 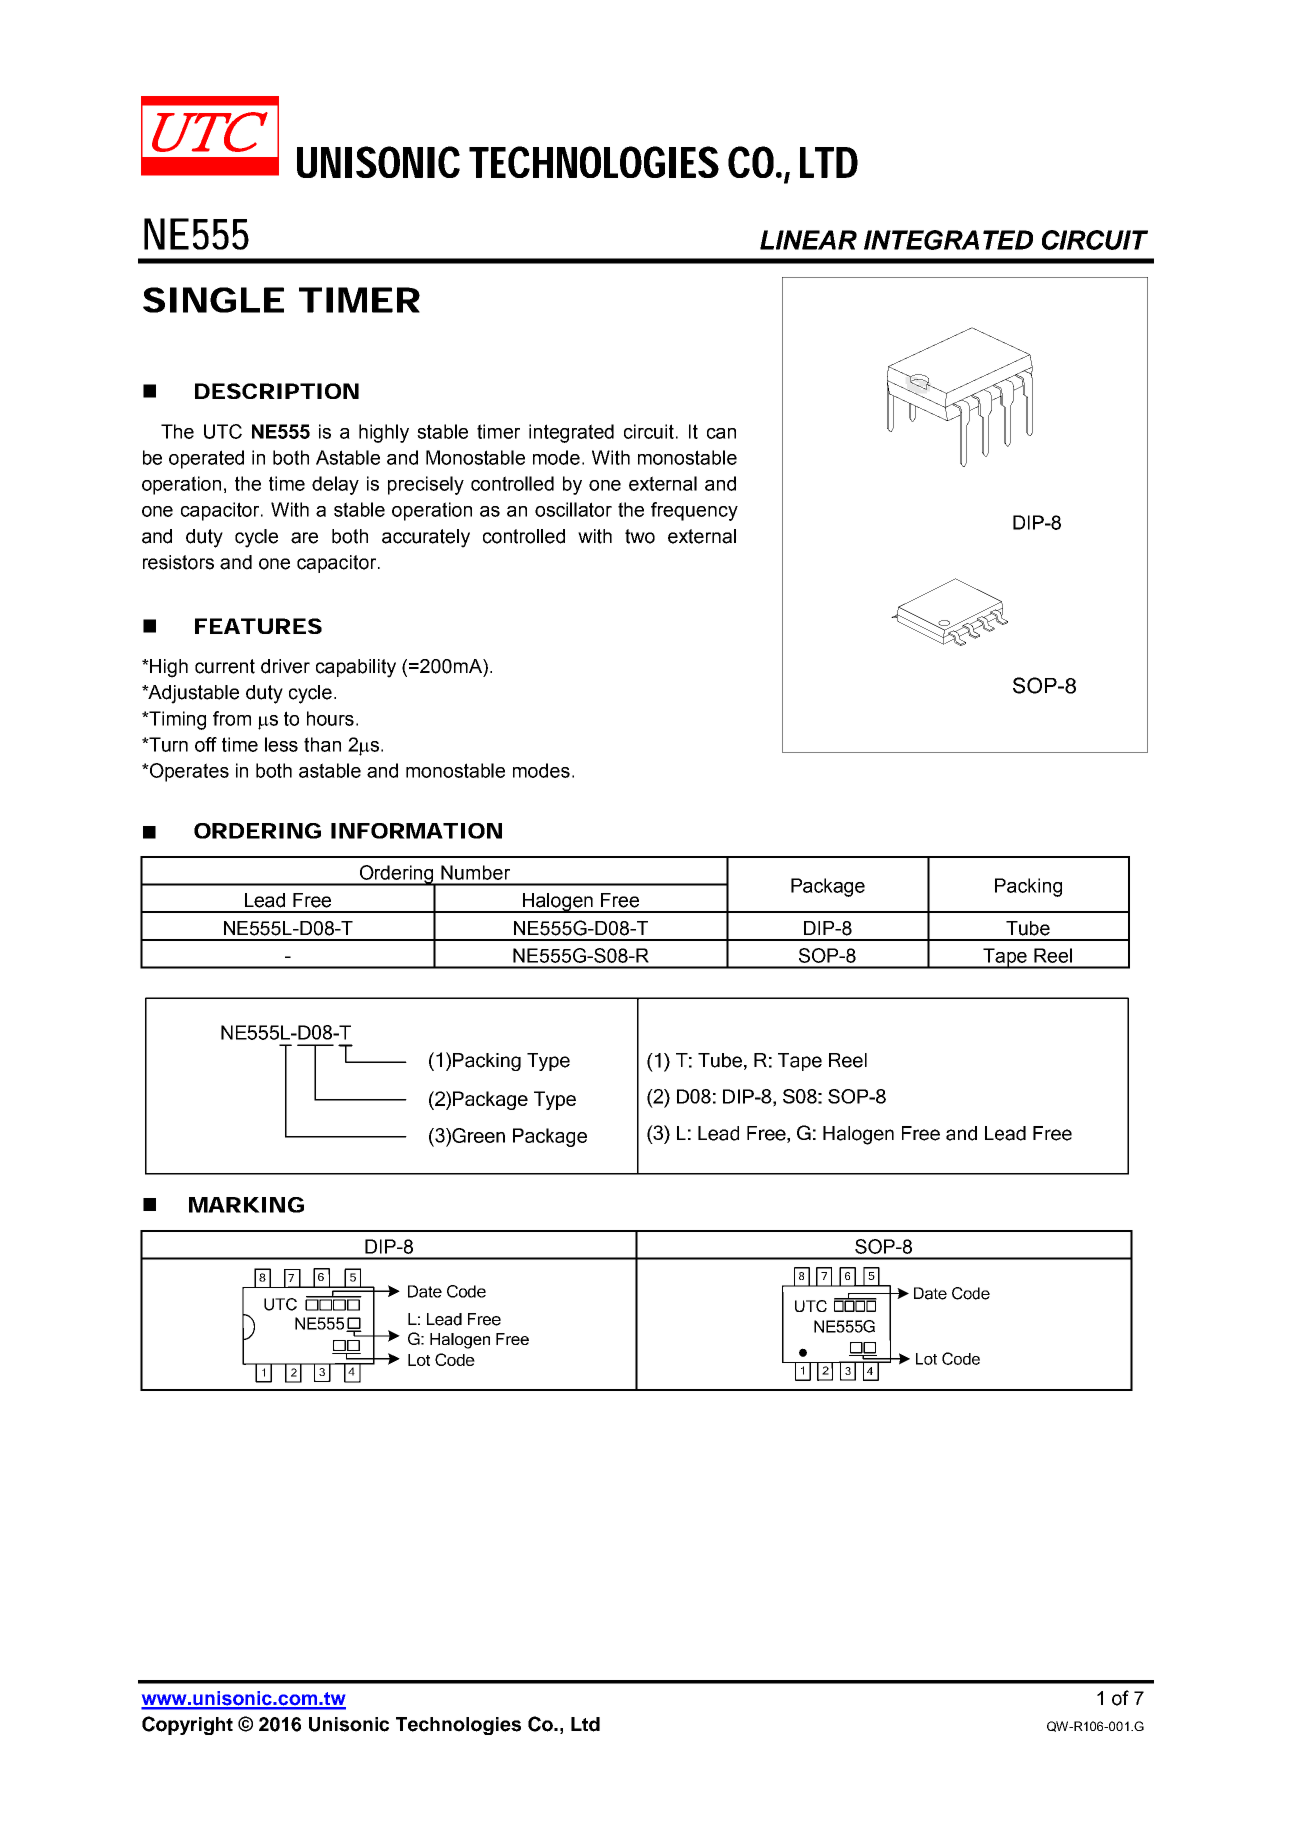 I want to click on SINGLE, so click(x=213, y=300).
